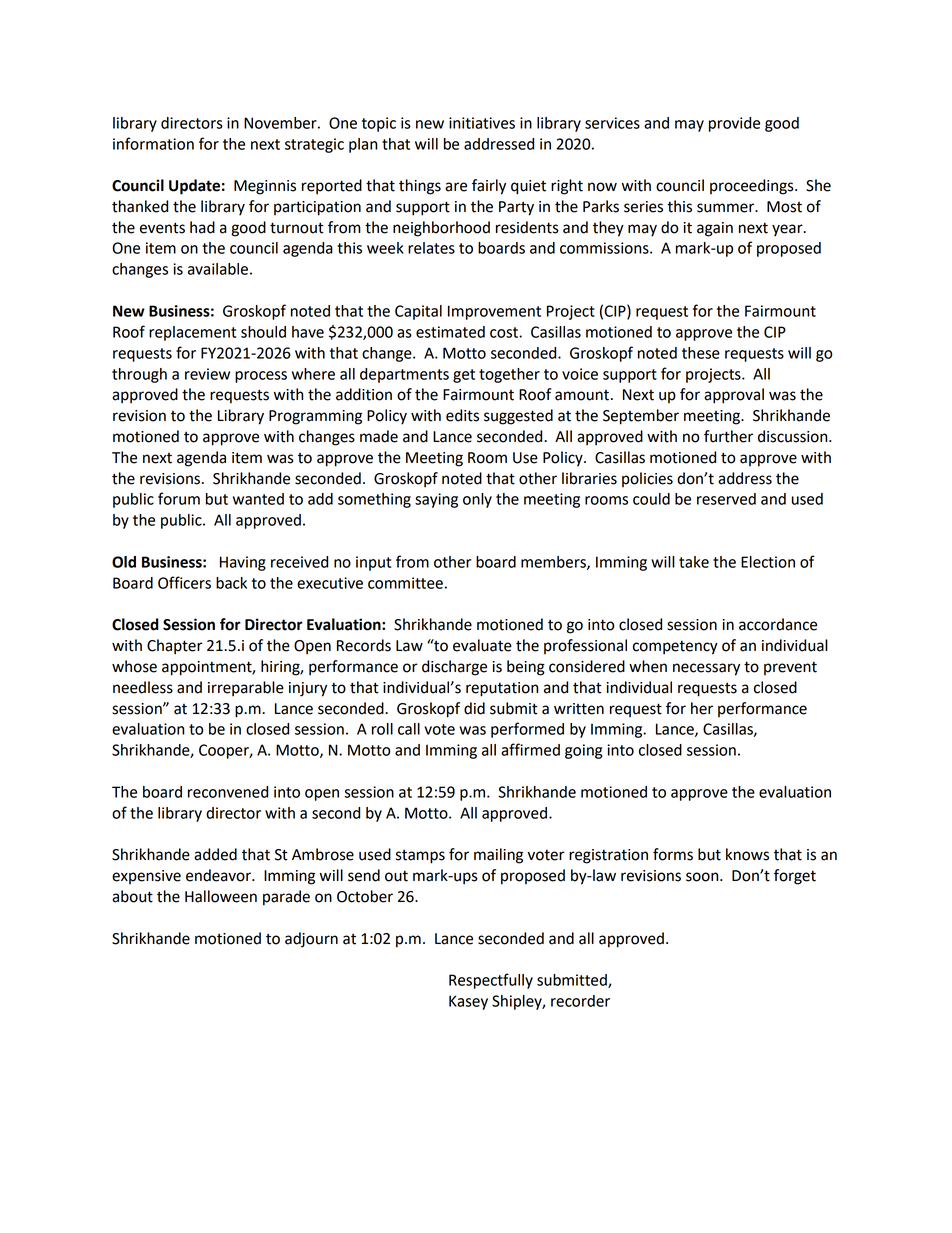  Describe the element at coordinates (703, 877) in the screenshot. I see `soon` at that location.
